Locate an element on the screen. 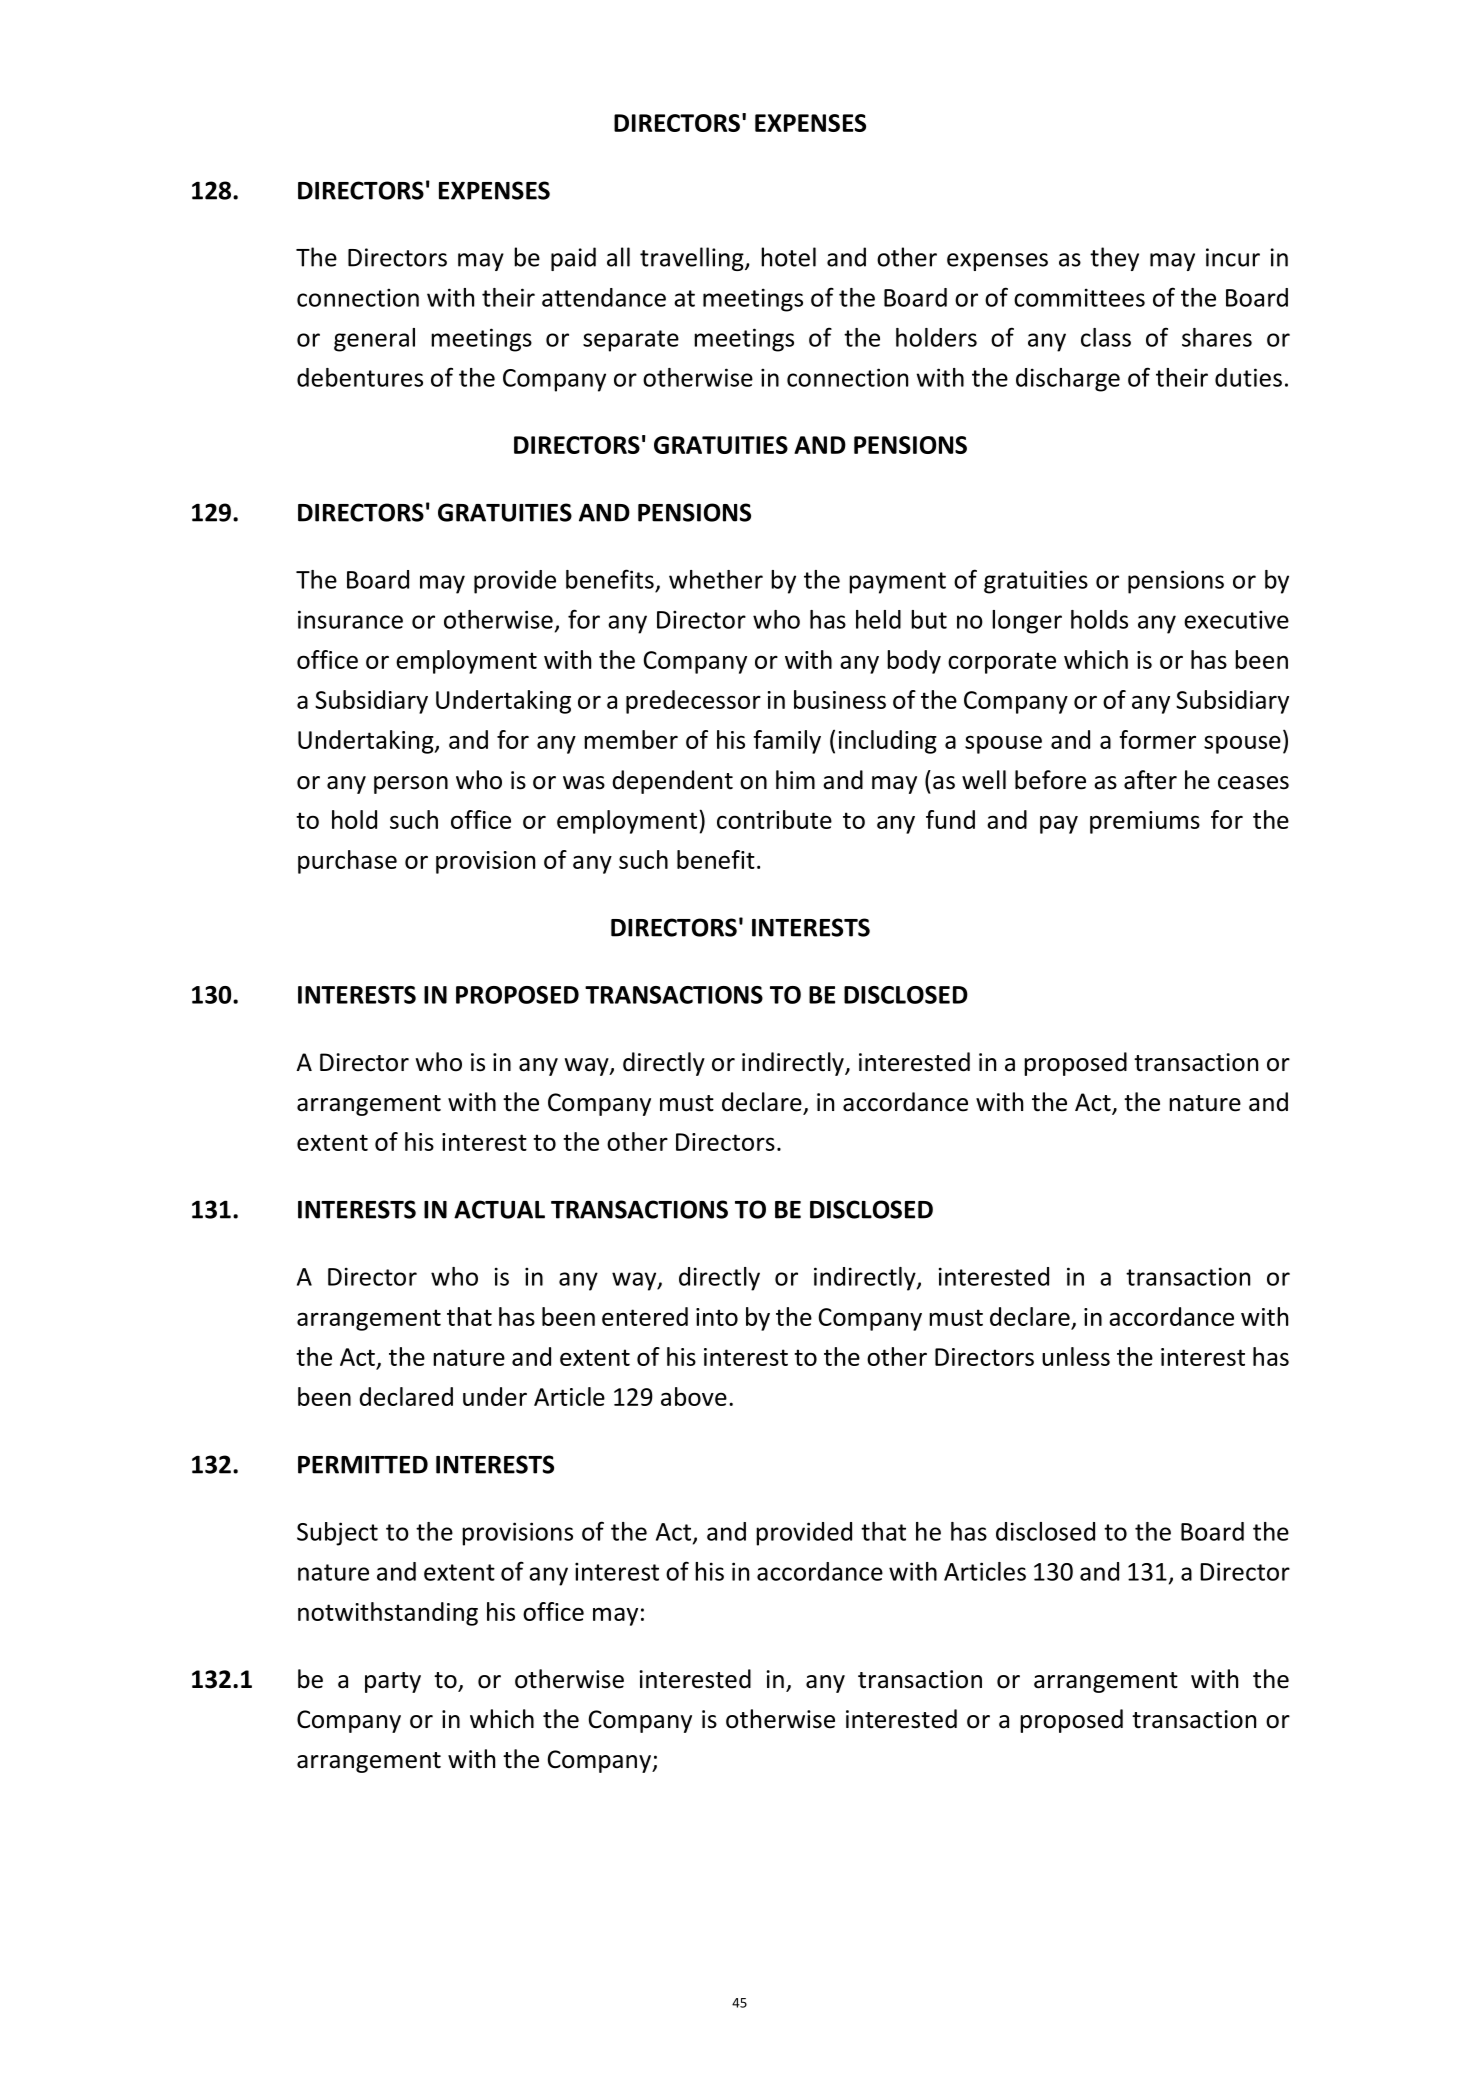 The height and width of the screenshot is (2092, 1479). general is located at coordinates (374, 340).
